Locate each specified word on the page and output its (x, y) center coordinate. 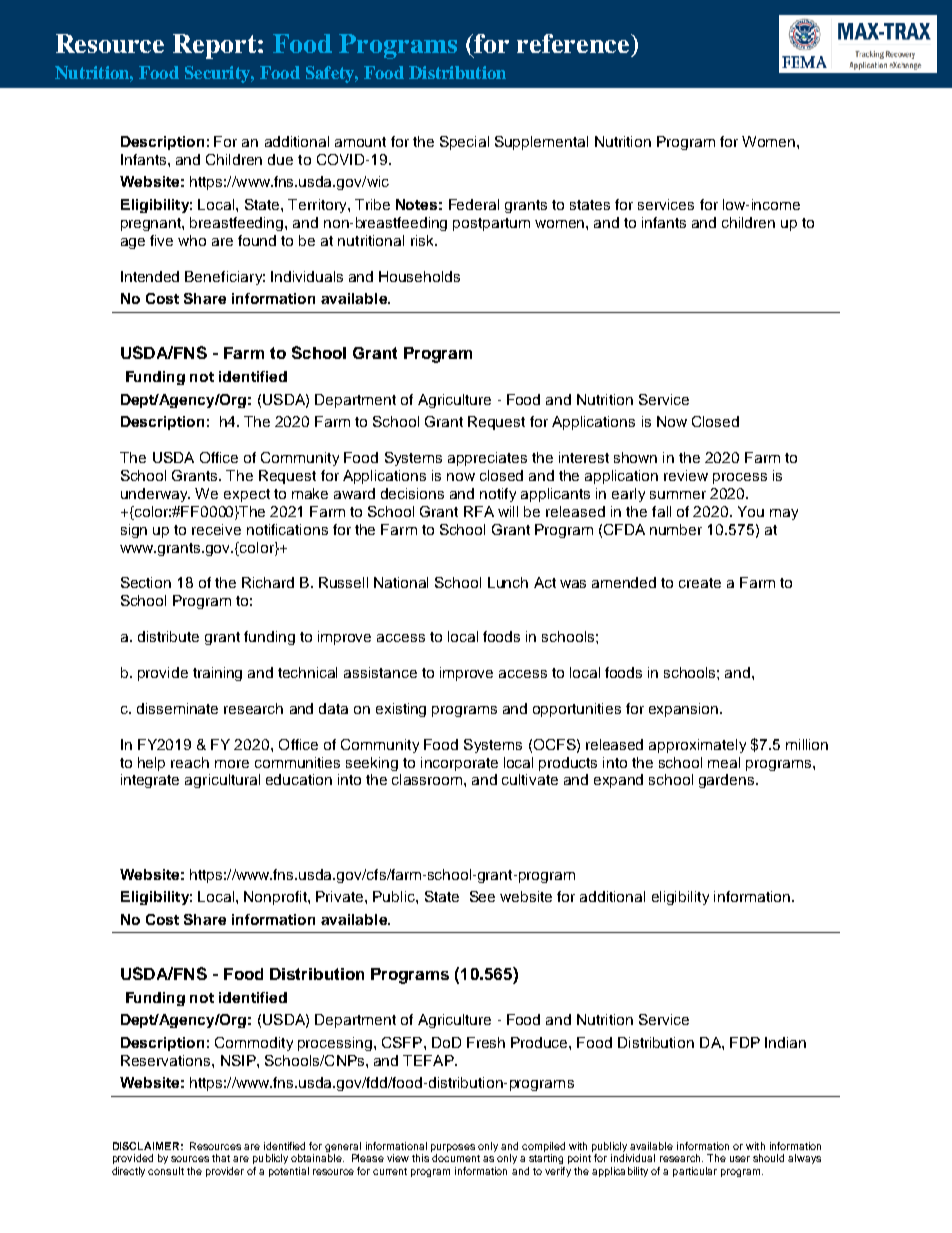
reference (573, 43)
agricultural (222, 781)
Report (216, 46)
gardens (728, 781)
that (221, 1158)
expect (247, 495)
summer (678, 495)
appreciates (487, 459)
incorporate (459, 764)
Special (464, 143)
